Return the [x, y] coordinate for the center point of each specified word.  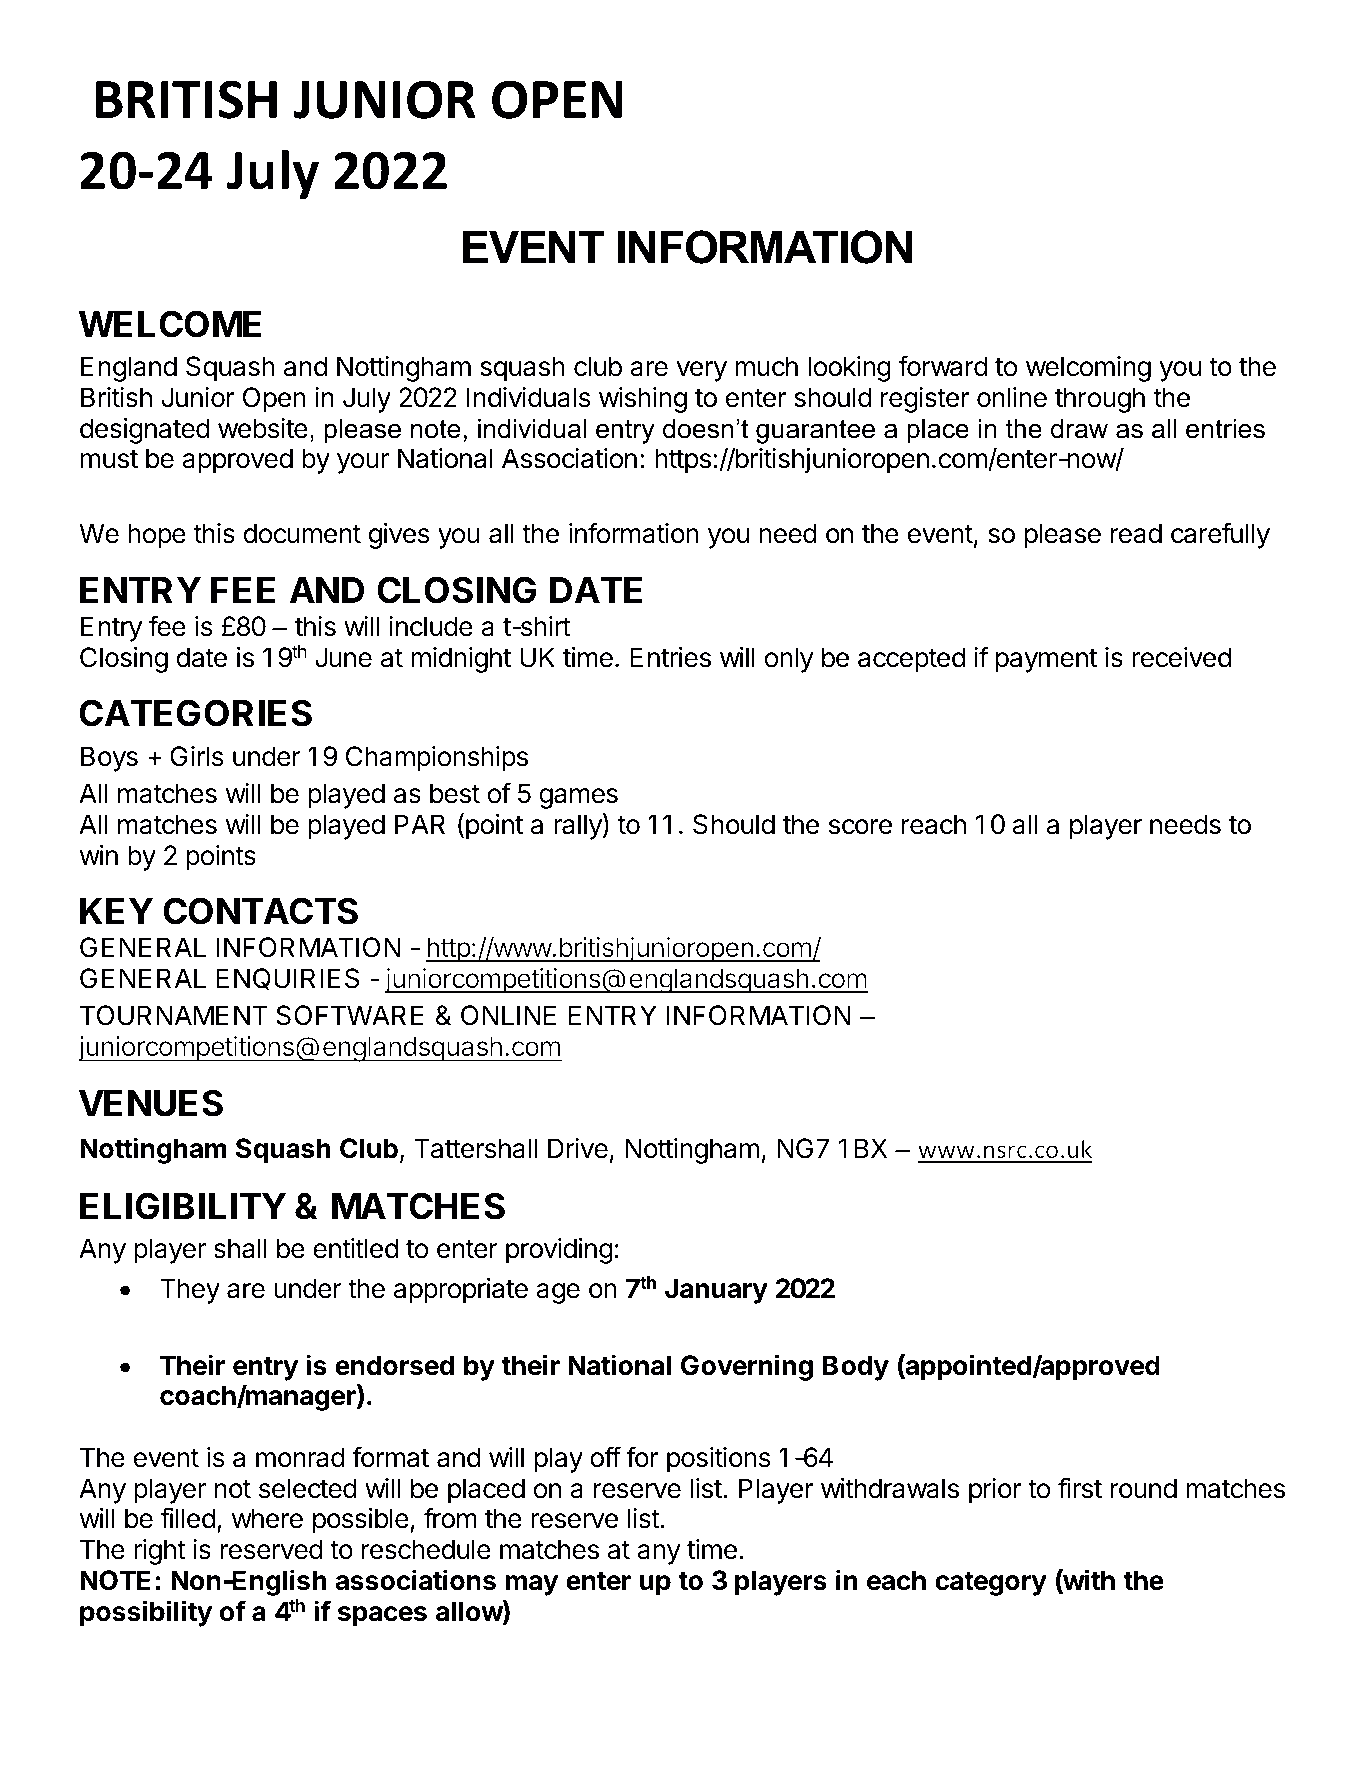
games [578, 798]
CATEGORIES [195, 713]
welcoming [1088, 369]
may [532, 1585]
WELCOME [170, 324]
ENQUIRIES [287, 979]
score [860, 827]
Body [856, 1368]
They [190, 1291]
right [160, 1552]
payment [1046, 661]
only [789, 660]
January [716, 1291]
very [701, 371]
